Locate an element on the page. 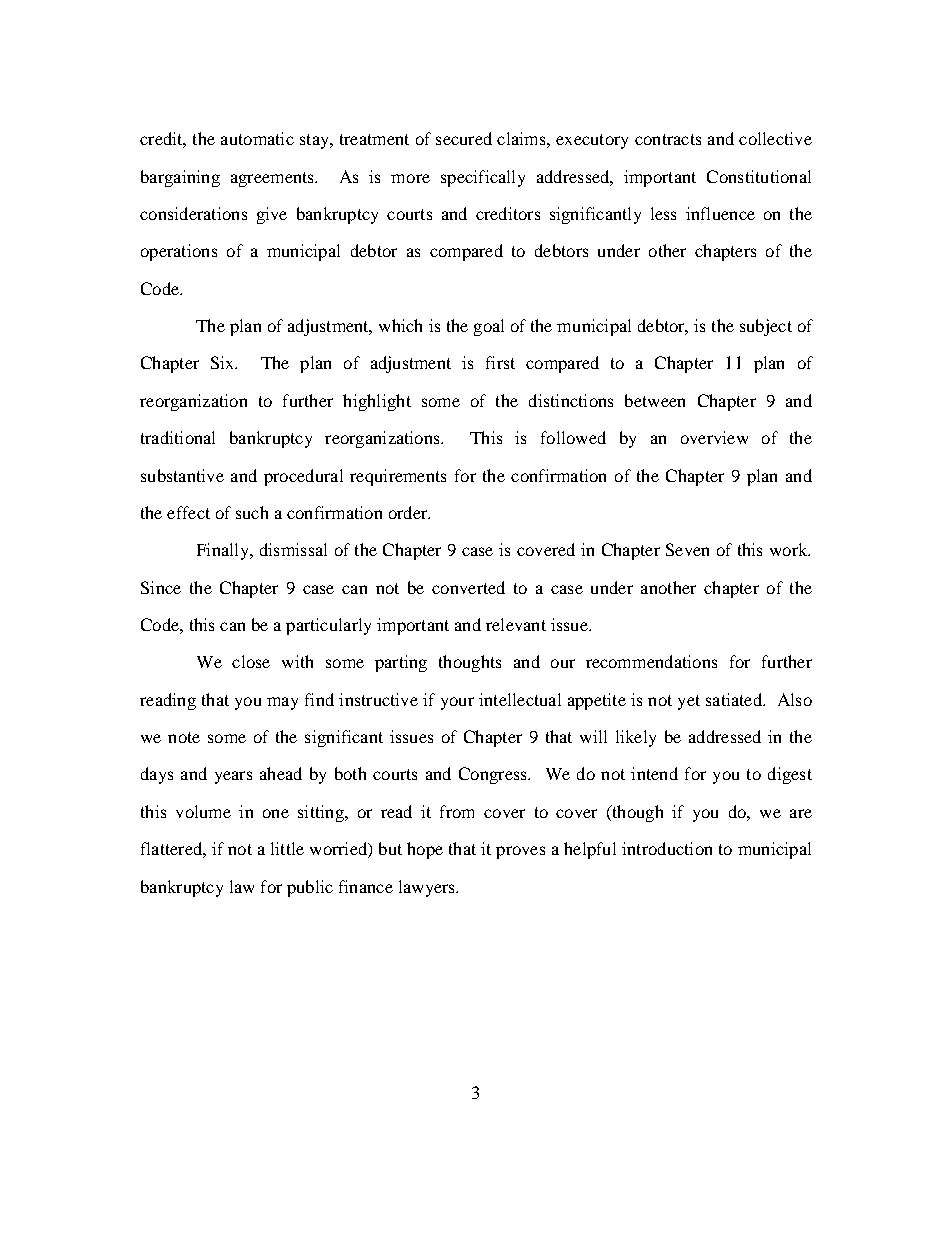  proves is located at coordinates (520, 852).
